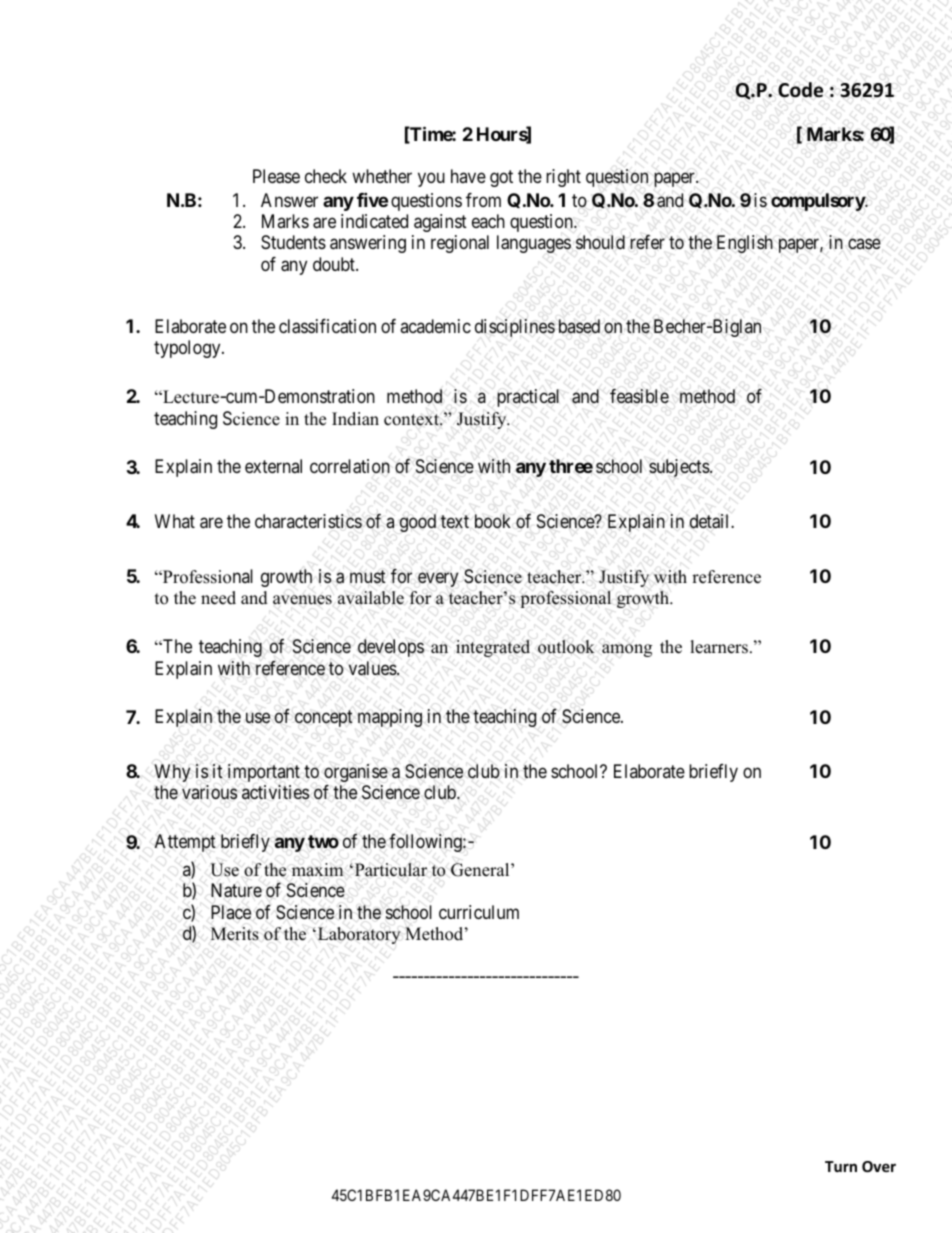 The image size is (952, 1233). I want to click on Turn, so click(841, 1166).
